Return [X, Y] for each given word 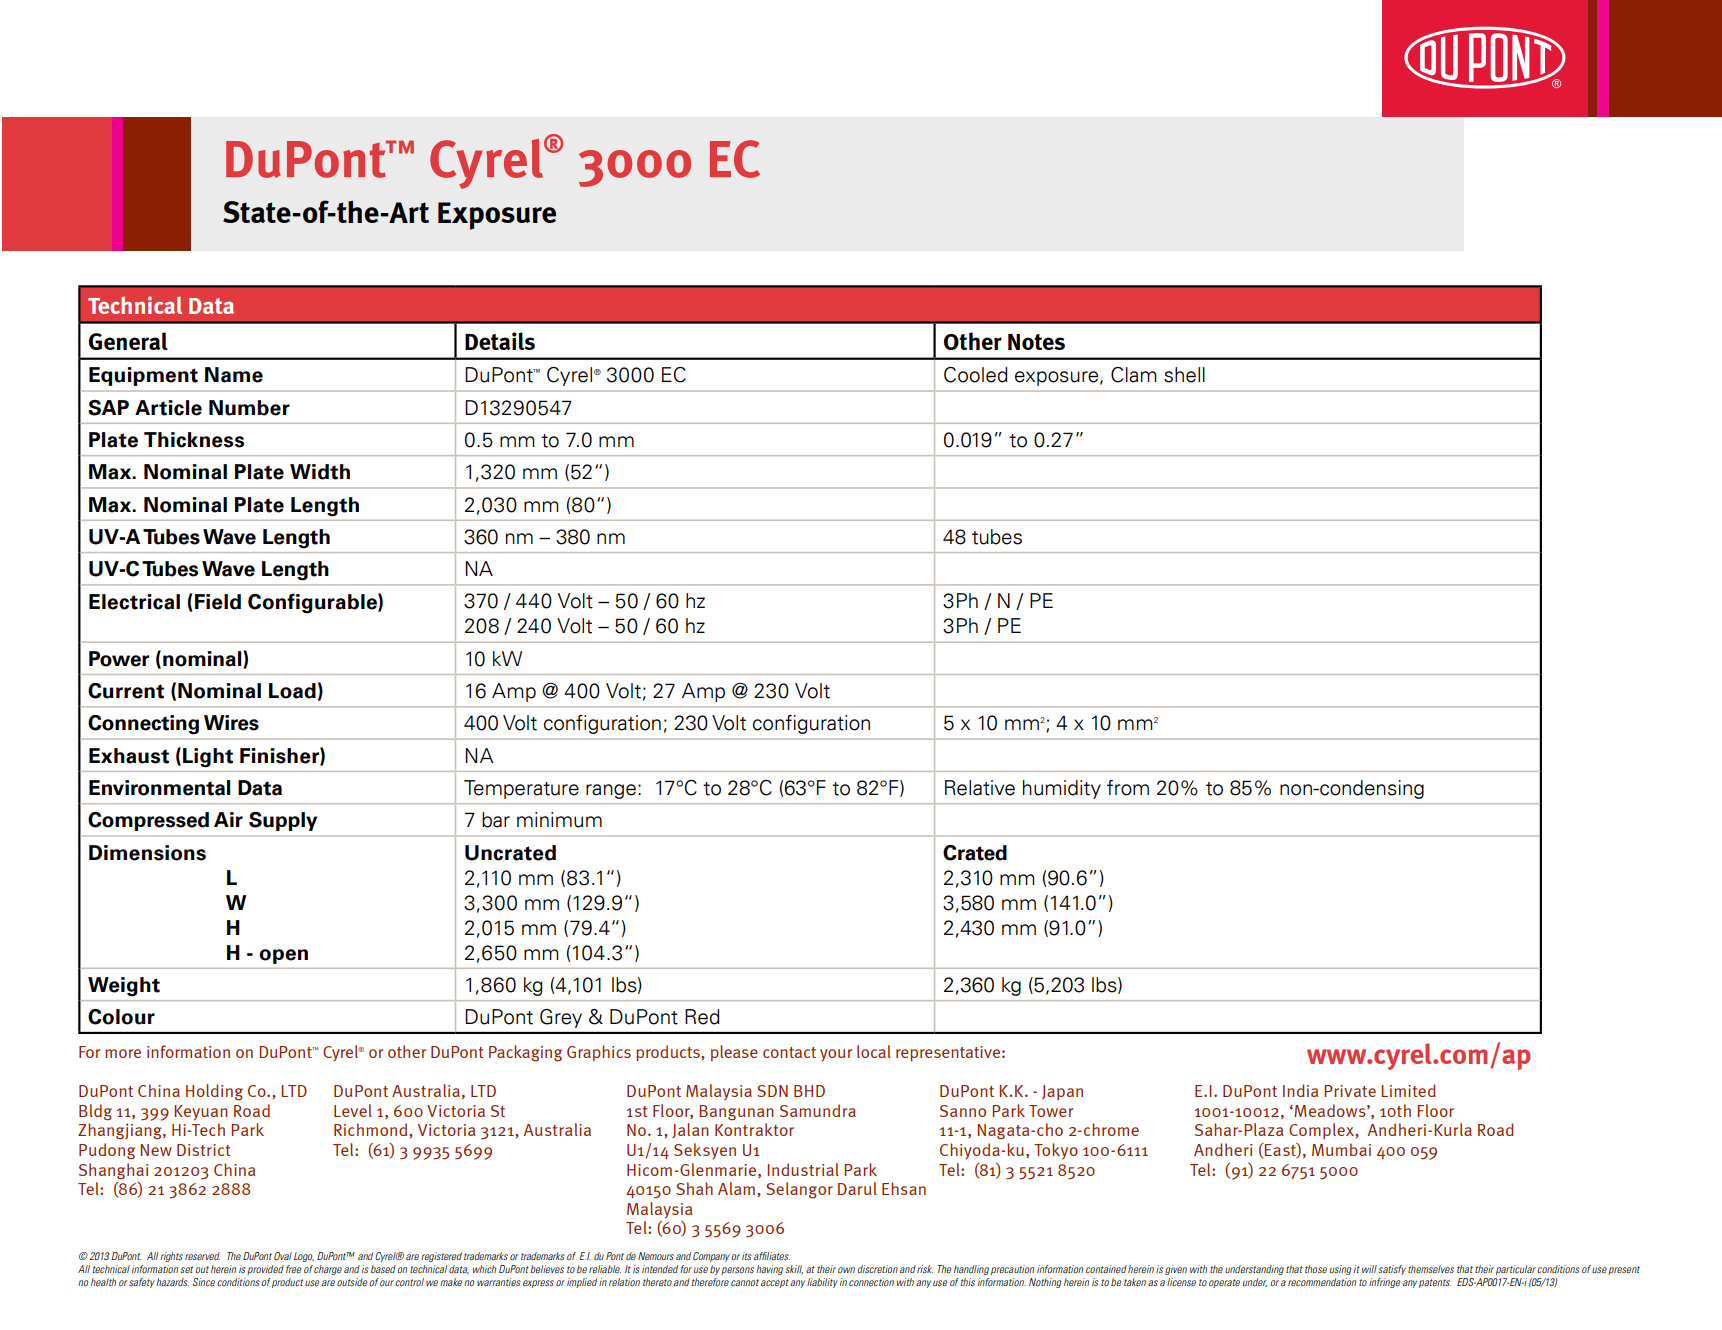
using [1341, 1270]
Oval [283, 1256]
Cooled [976, 375]
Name [234, 375]
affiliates [772, 1256]
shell [1184, 375]
